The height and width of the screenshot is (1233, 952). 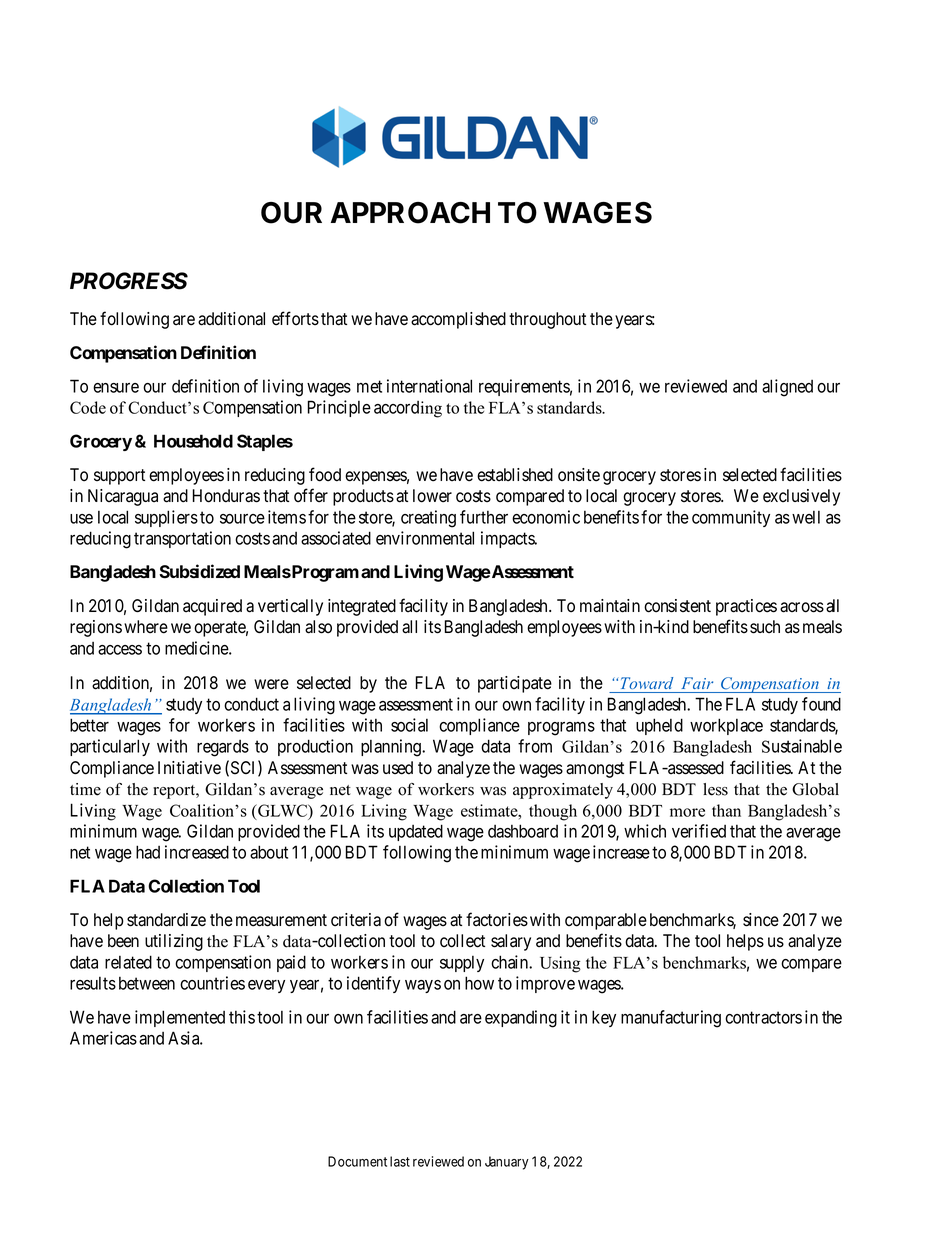 I want to click on APPROACH, so click(x=410, y=213).
